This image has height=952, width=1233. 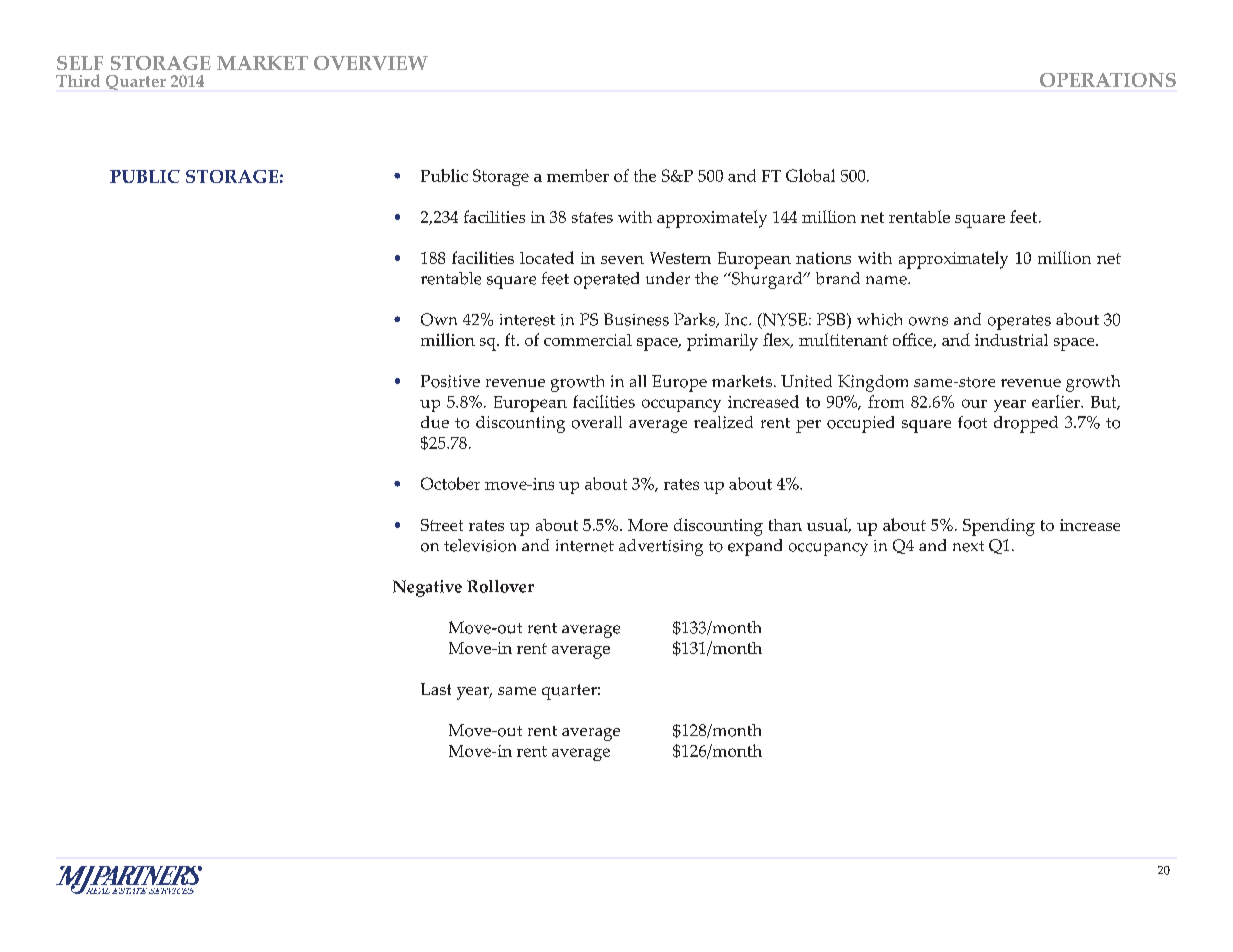 What do you see at coordinates (436, 689) in the image?
I see `Last` at bounding box center [436, 689].
